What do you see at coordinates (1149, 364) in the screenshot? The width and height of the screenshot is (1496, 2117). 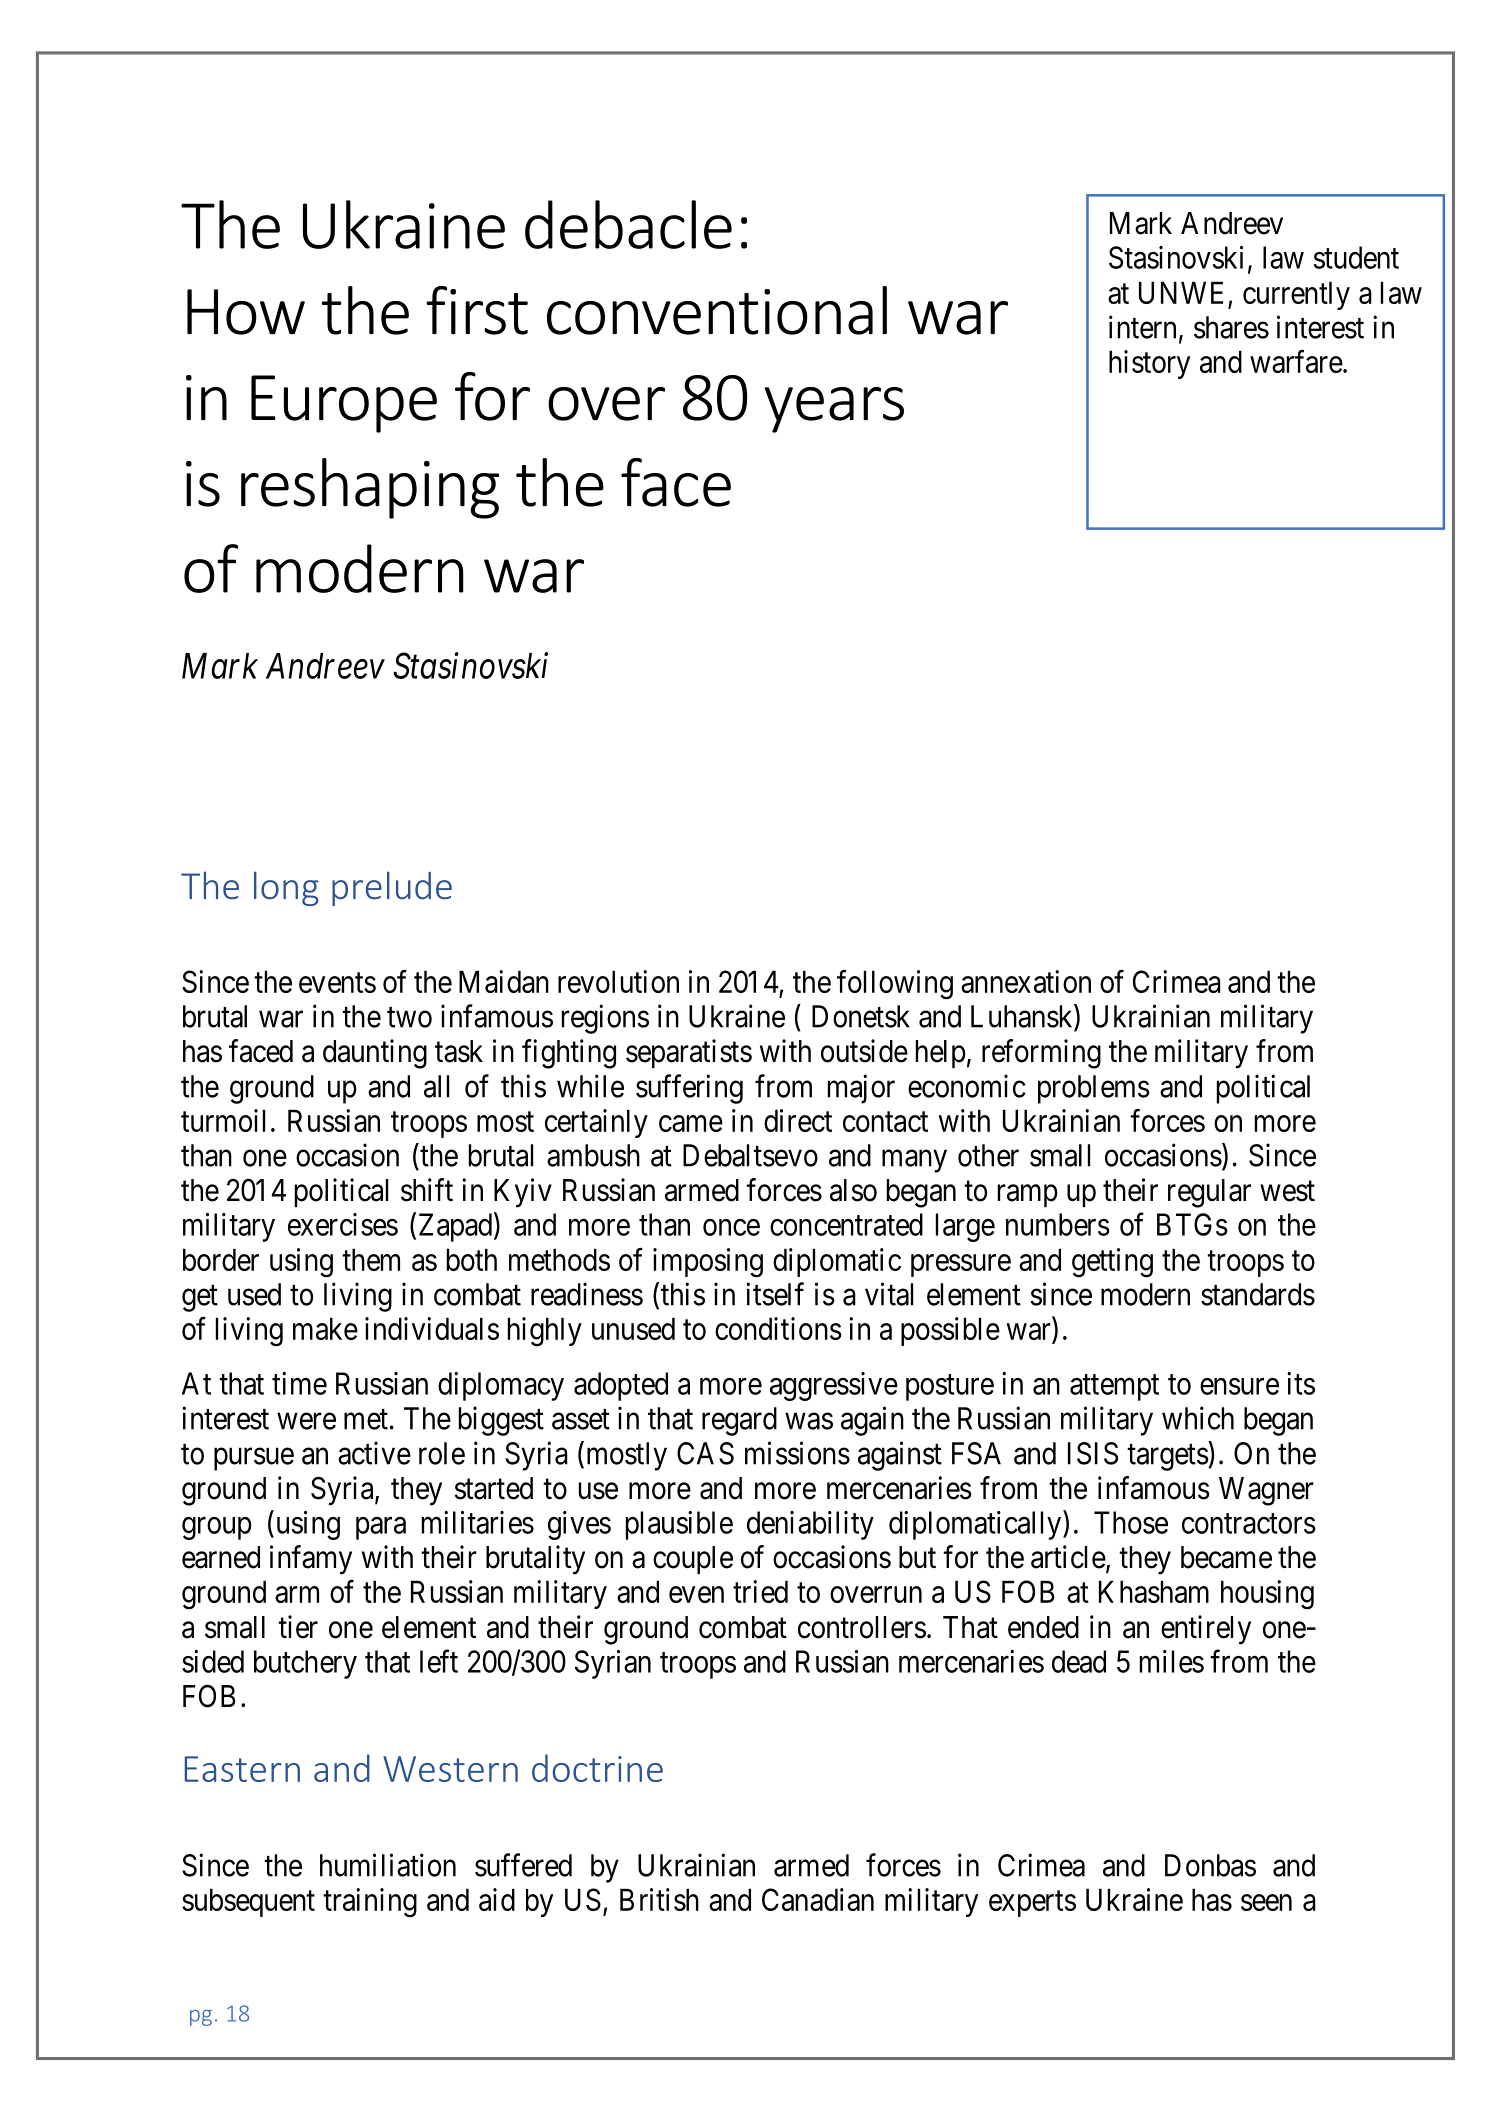 I see `history` at bounding box center [1149, 364].
